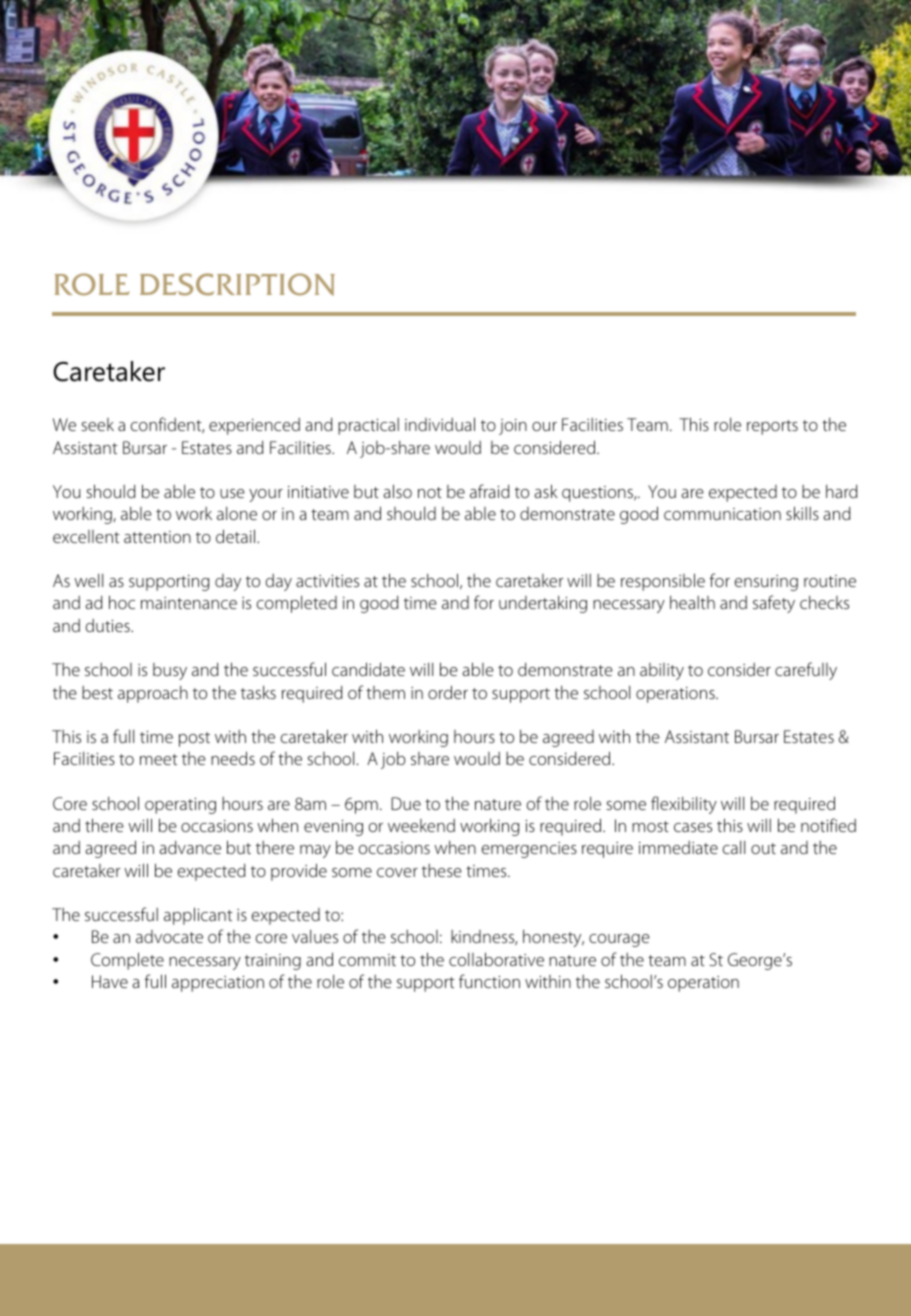  What do you see at coordinates (237, 284) in the image?
I see `DESCRIPTION` at bounding box center [237, 284].
